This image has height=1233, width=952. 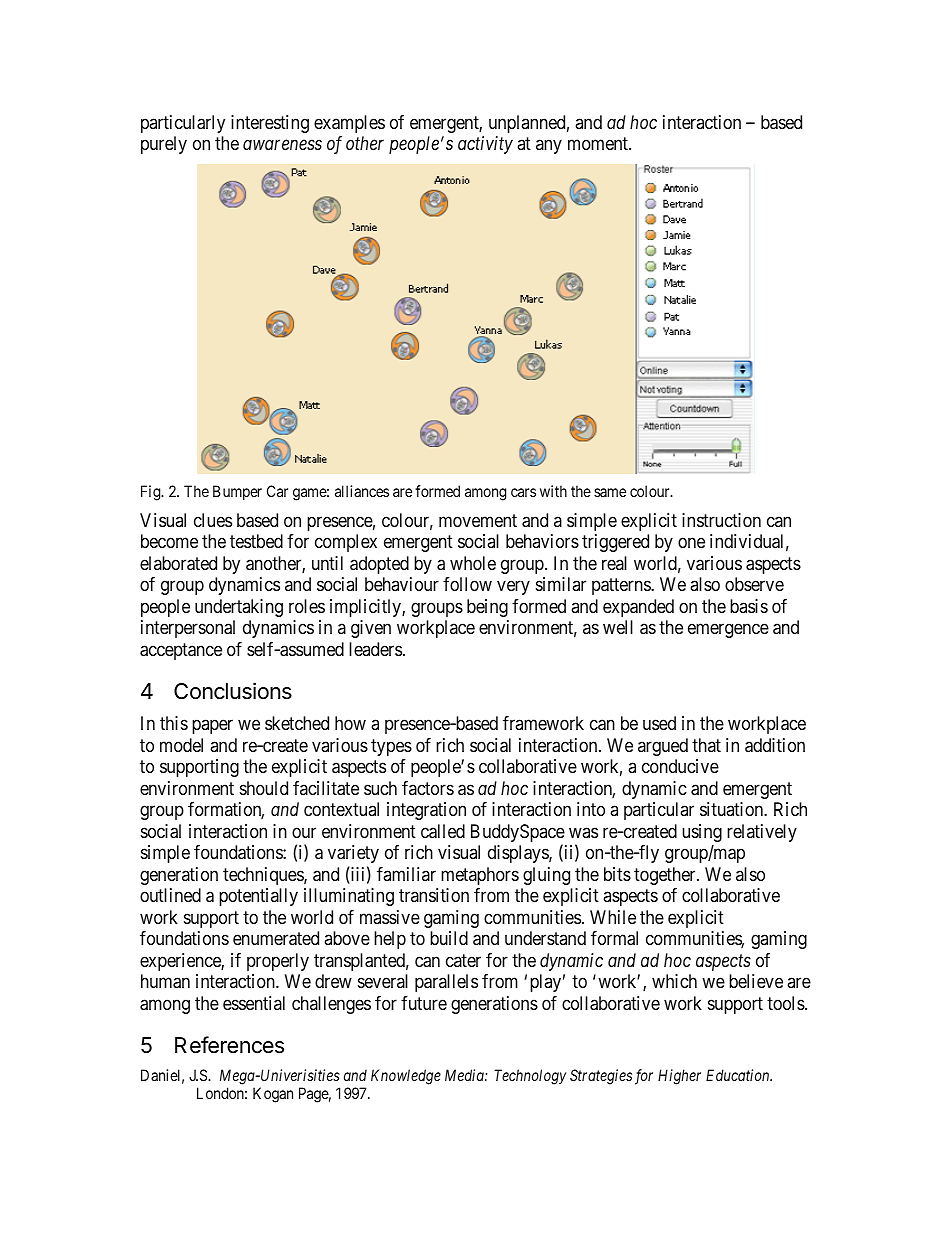 What do you see at coordinates (523, 492) in the image?
I see `cars` at bounding box center [523, 492].
